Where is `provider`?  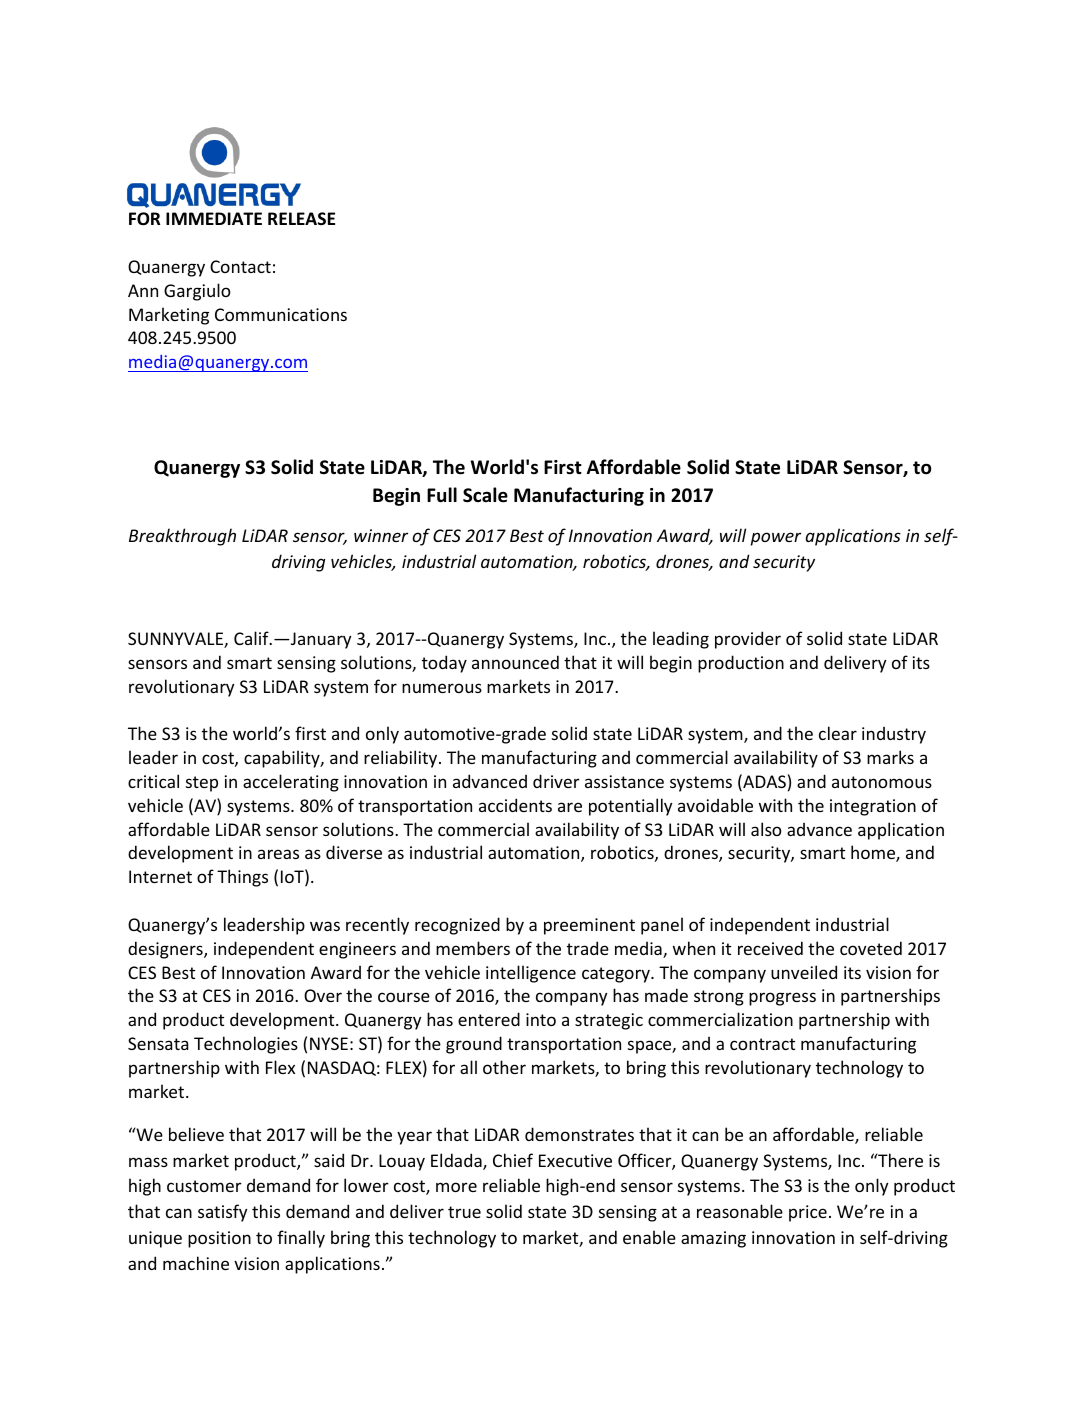
provider is located at coordinates (748, 640).
